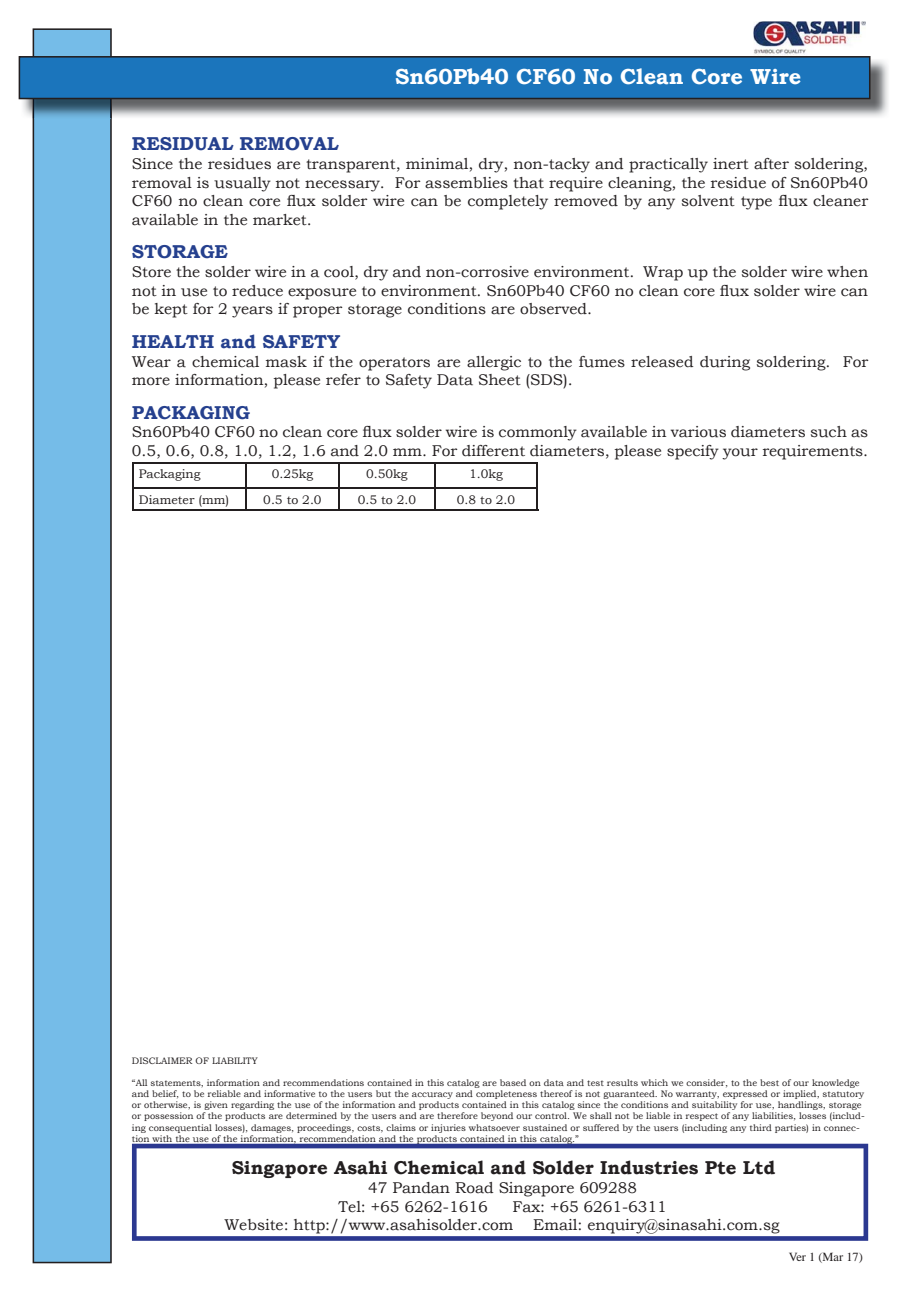 This screenshot has height=1308, width=924. I want to click on your, so click(740, 454).
